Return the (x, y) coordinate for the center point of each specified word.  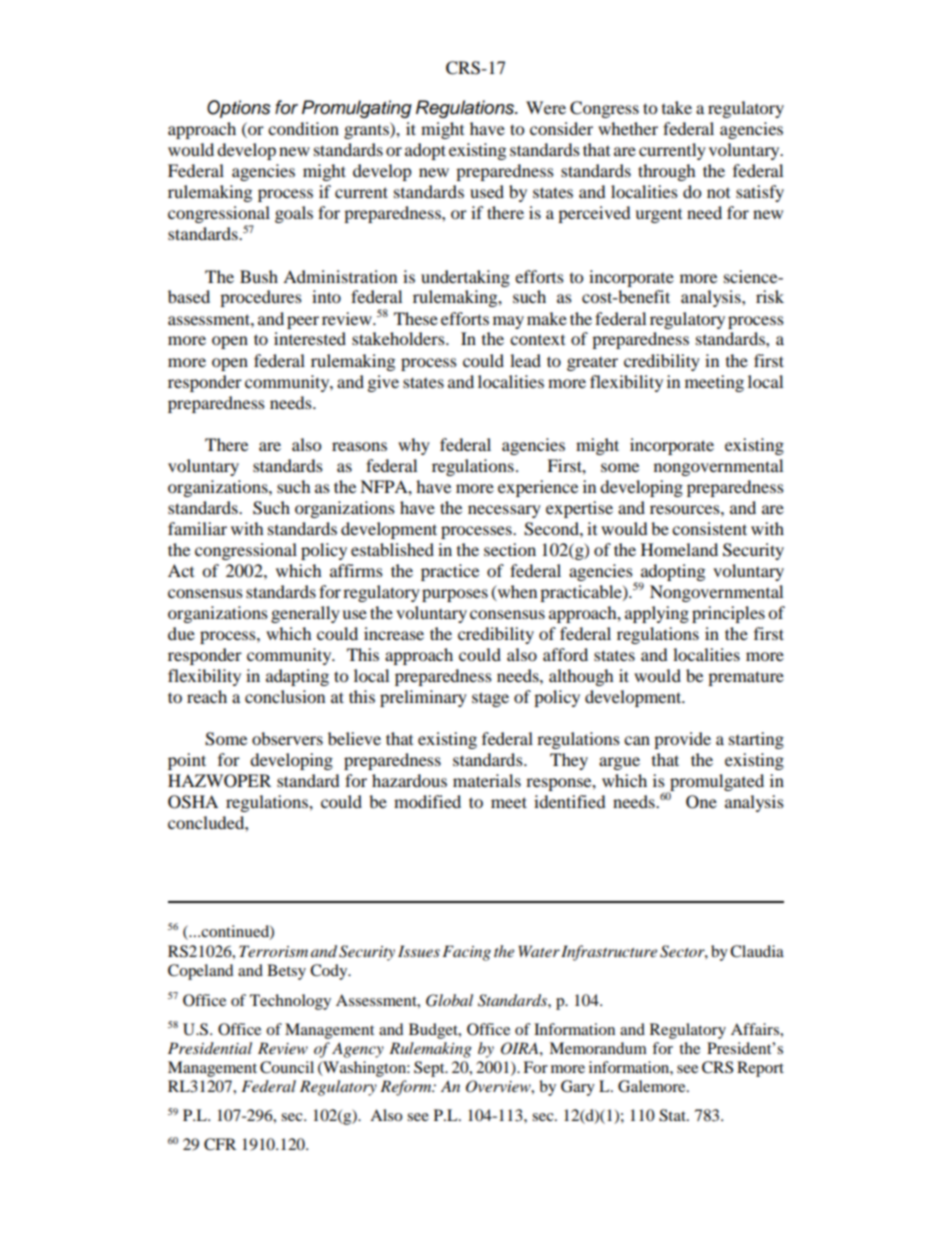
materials (487, 780)
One (701, 802)
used (487, 191)
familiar (197, 528)
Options (239, 109)
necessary (504, 511)
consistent (709, 528)
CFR (220, 1144)
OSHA (193, 802)
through (667, 172)
